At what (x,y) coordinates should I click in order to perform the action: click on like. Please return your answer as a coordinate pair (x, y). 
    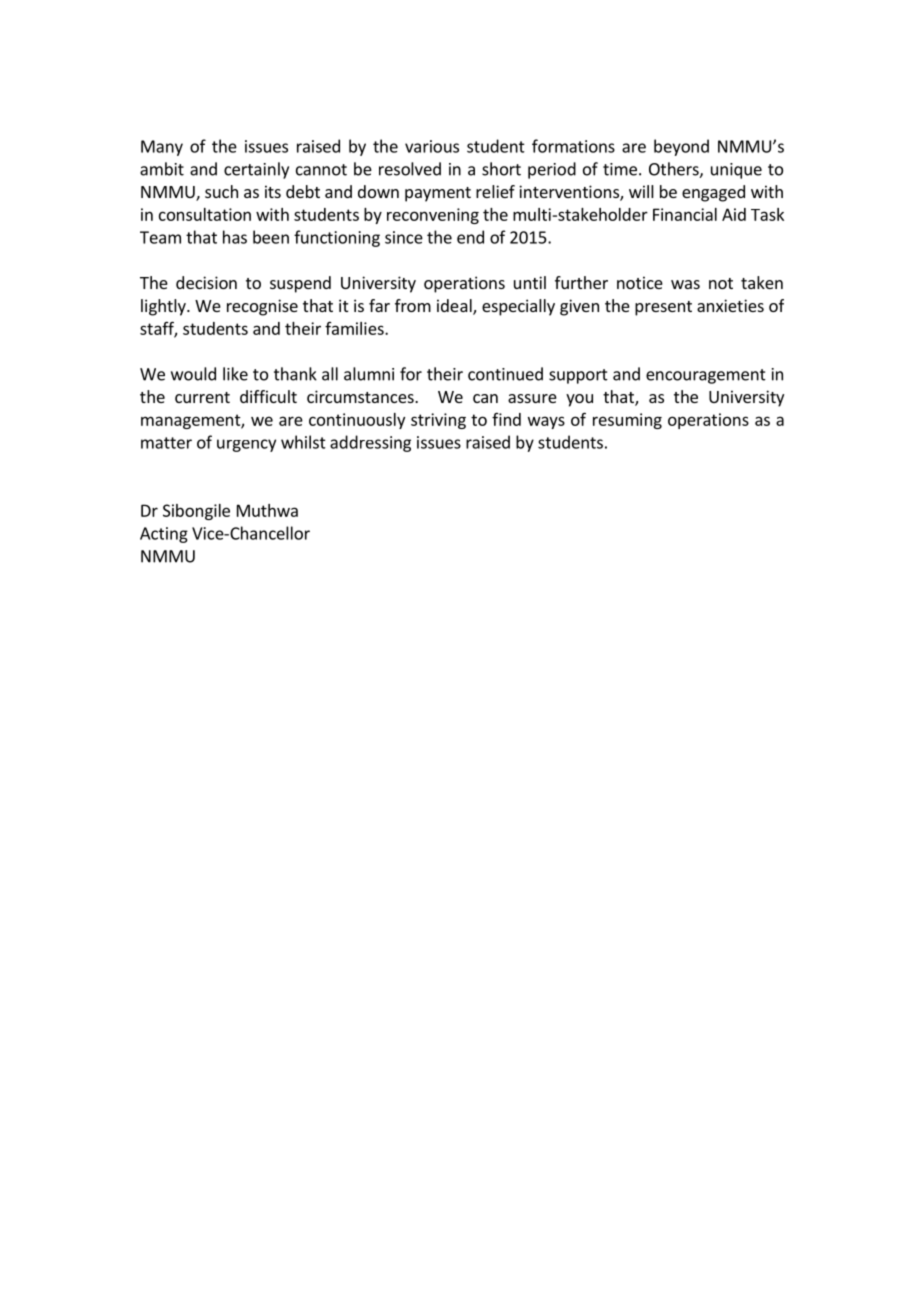
    Looking at the image, I should click on (235, 374).
